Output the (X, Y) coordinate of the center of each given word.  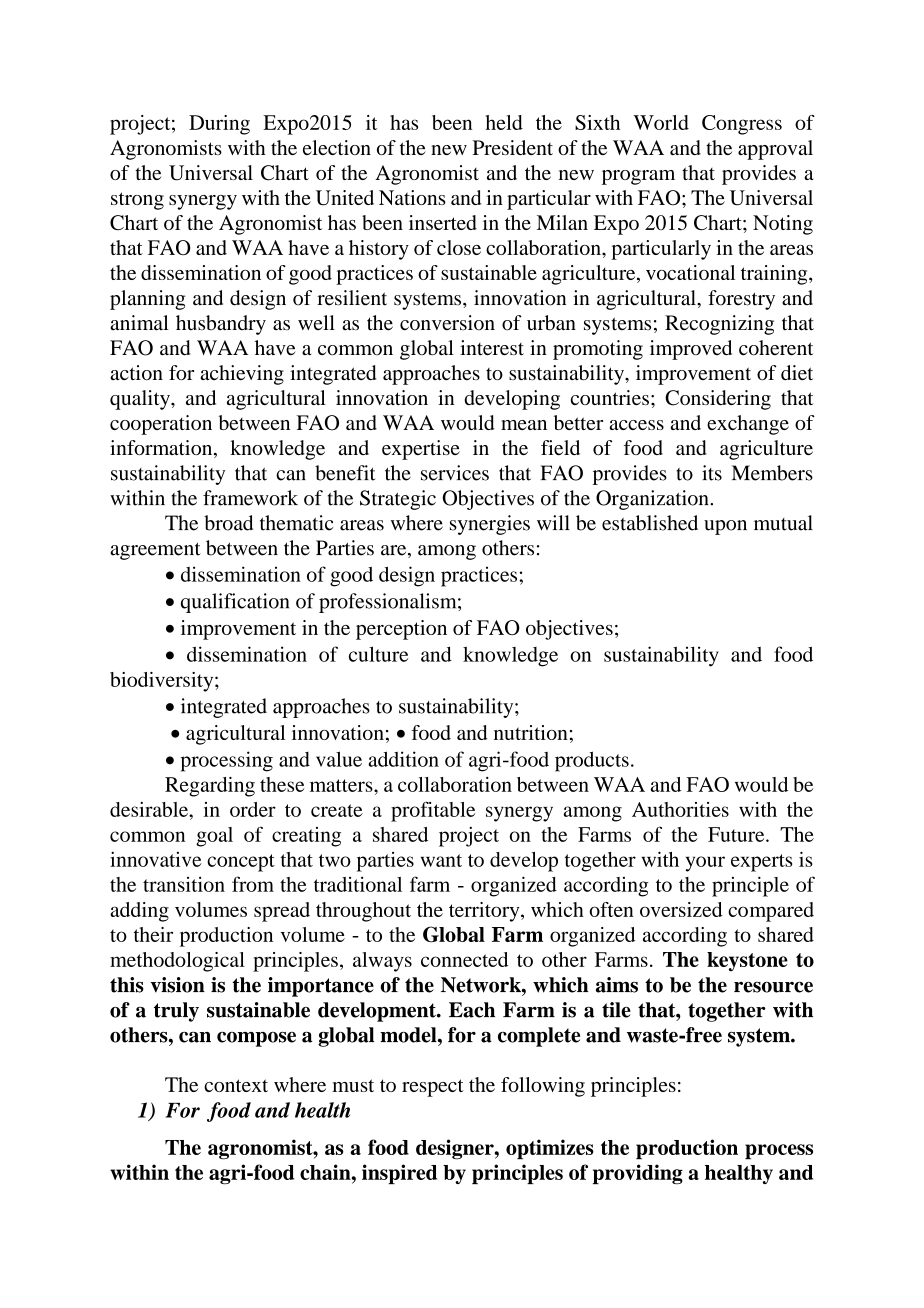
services (455, 473)
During (219, 125)
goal (214, 837)
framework (250, 498)
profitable (433, 811)
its (712, 473)
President (513, 147)
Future (737, 834)
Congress (742, 125)
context (236, 1085)
